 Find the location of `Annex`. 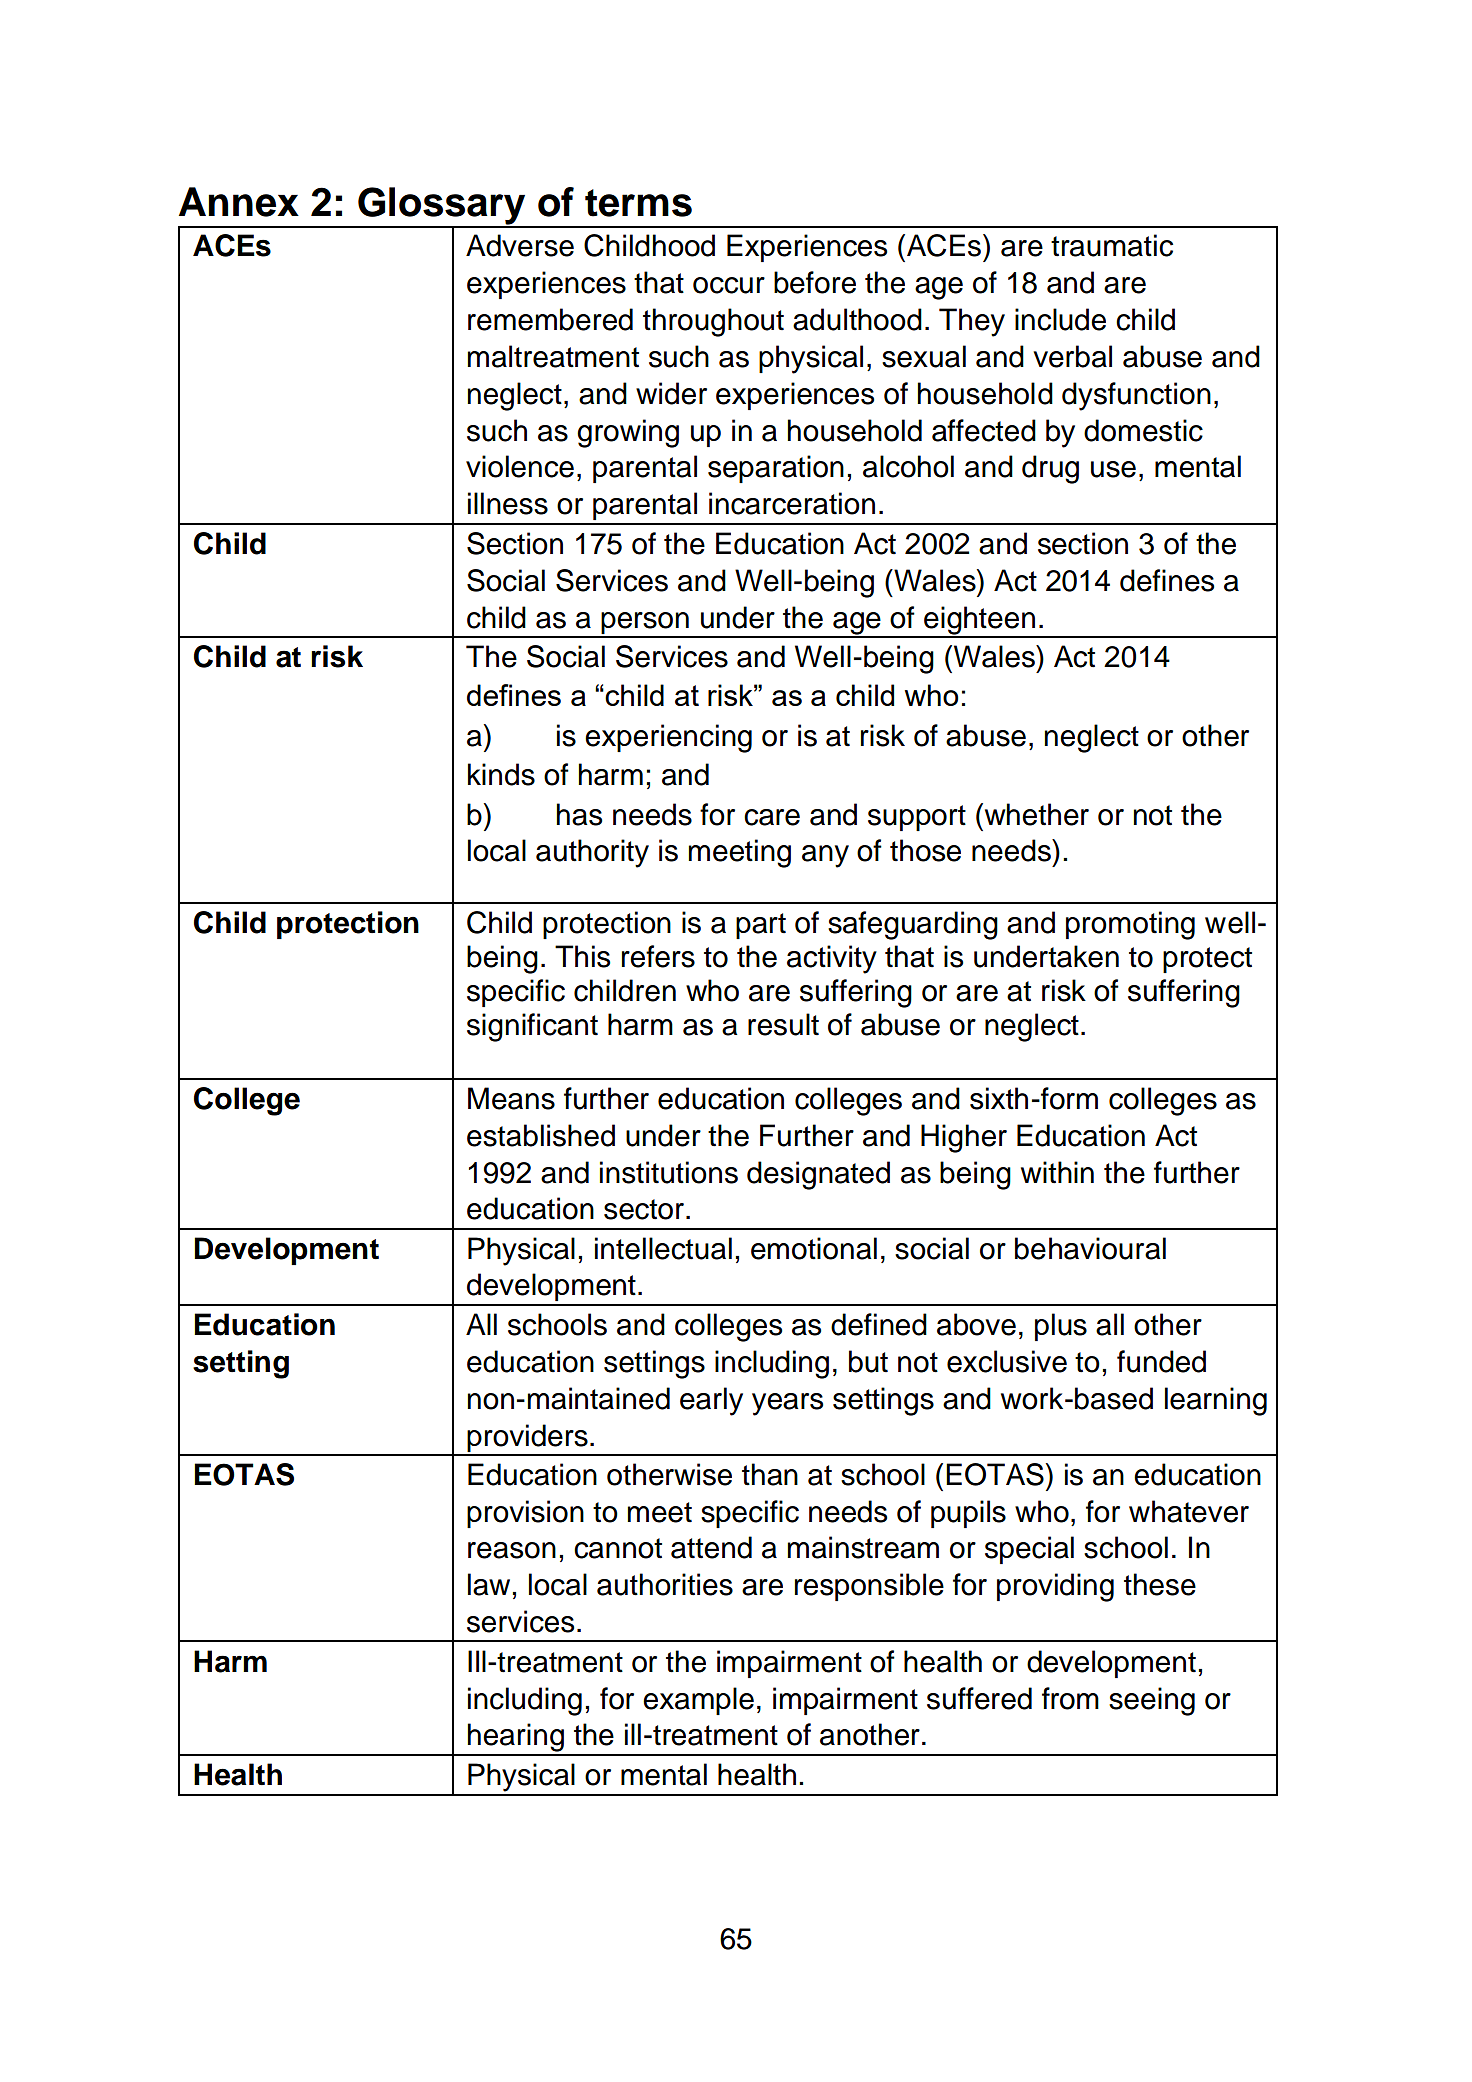

Annex is located at coordinates (239, 202).
